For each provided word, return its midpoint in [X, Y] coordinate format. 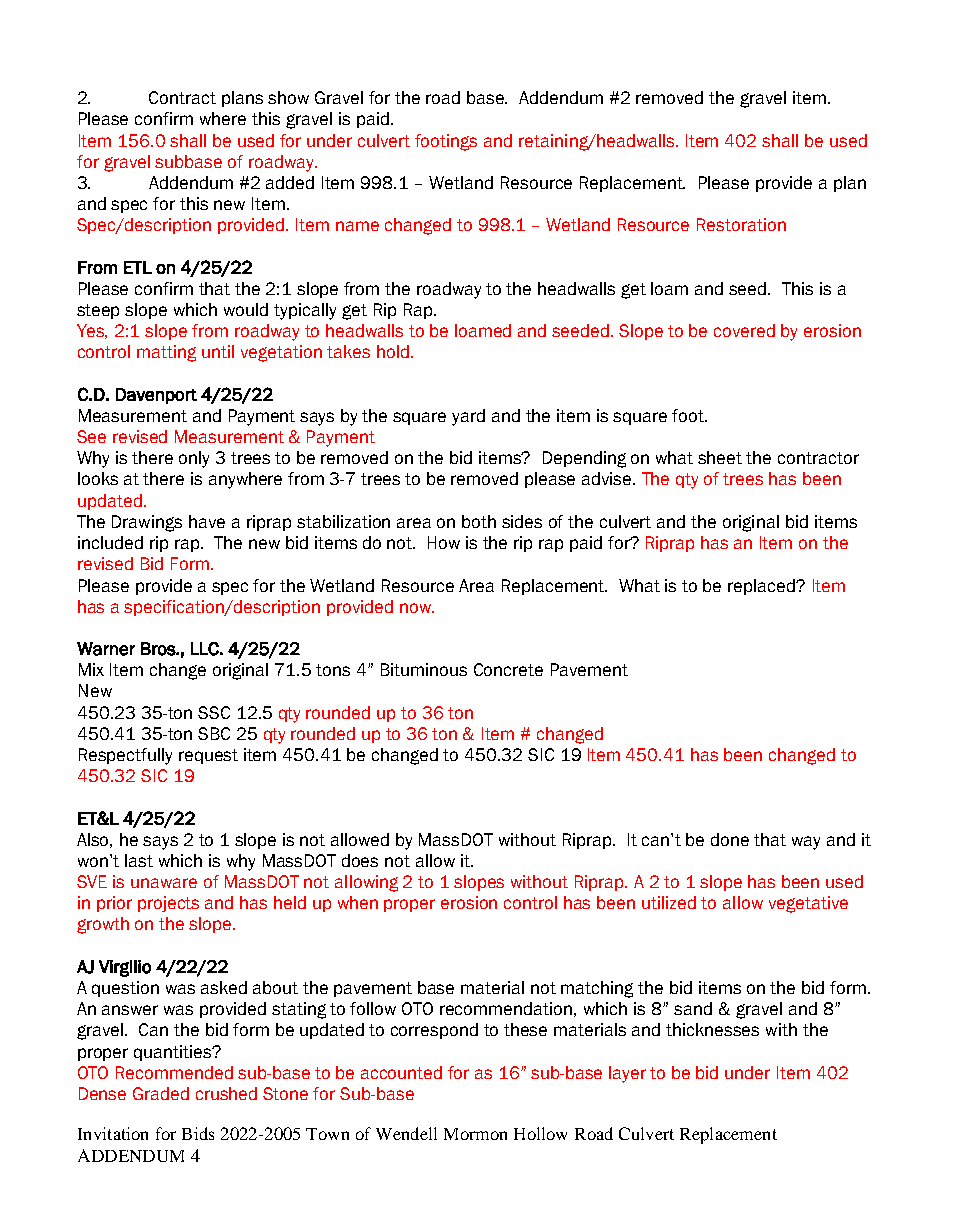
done [730, 839]
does [360, 860]
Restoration [741, 224]
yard [468, 417]
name [357, 226]
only [194, 459]
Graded [161, 1093]
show [288, 97]
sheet [720, 457]
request [208, 756]
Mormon [475, 1134]
